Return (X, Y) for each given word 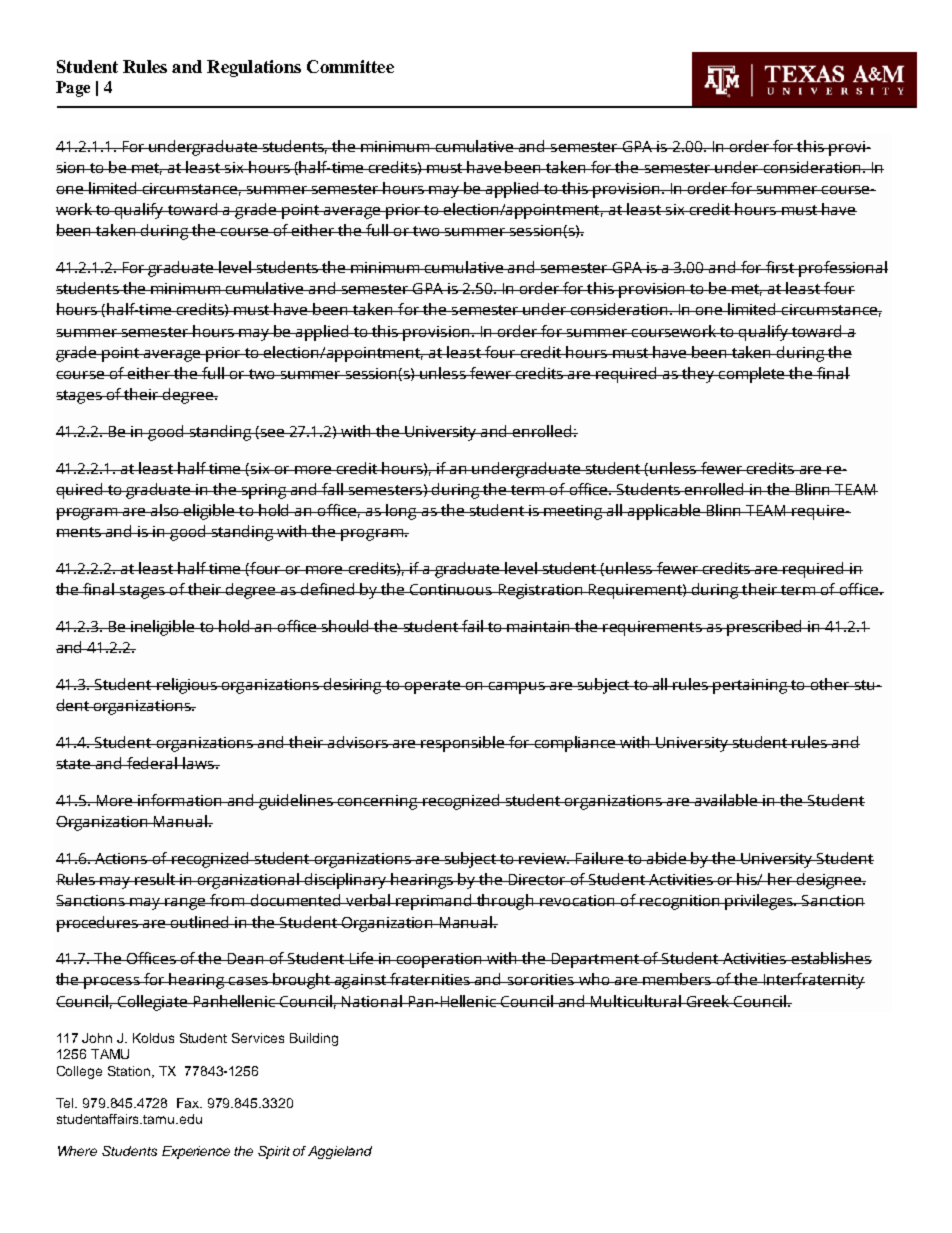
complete (752, 375)
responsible (462, 744)
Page (73, 89)
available (726, 800)
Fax (189, 1103)
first (780, 267)
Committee (350, 66)
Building (314, 1039)
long (401, 512)
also (165, 510)
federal (152, 763)
